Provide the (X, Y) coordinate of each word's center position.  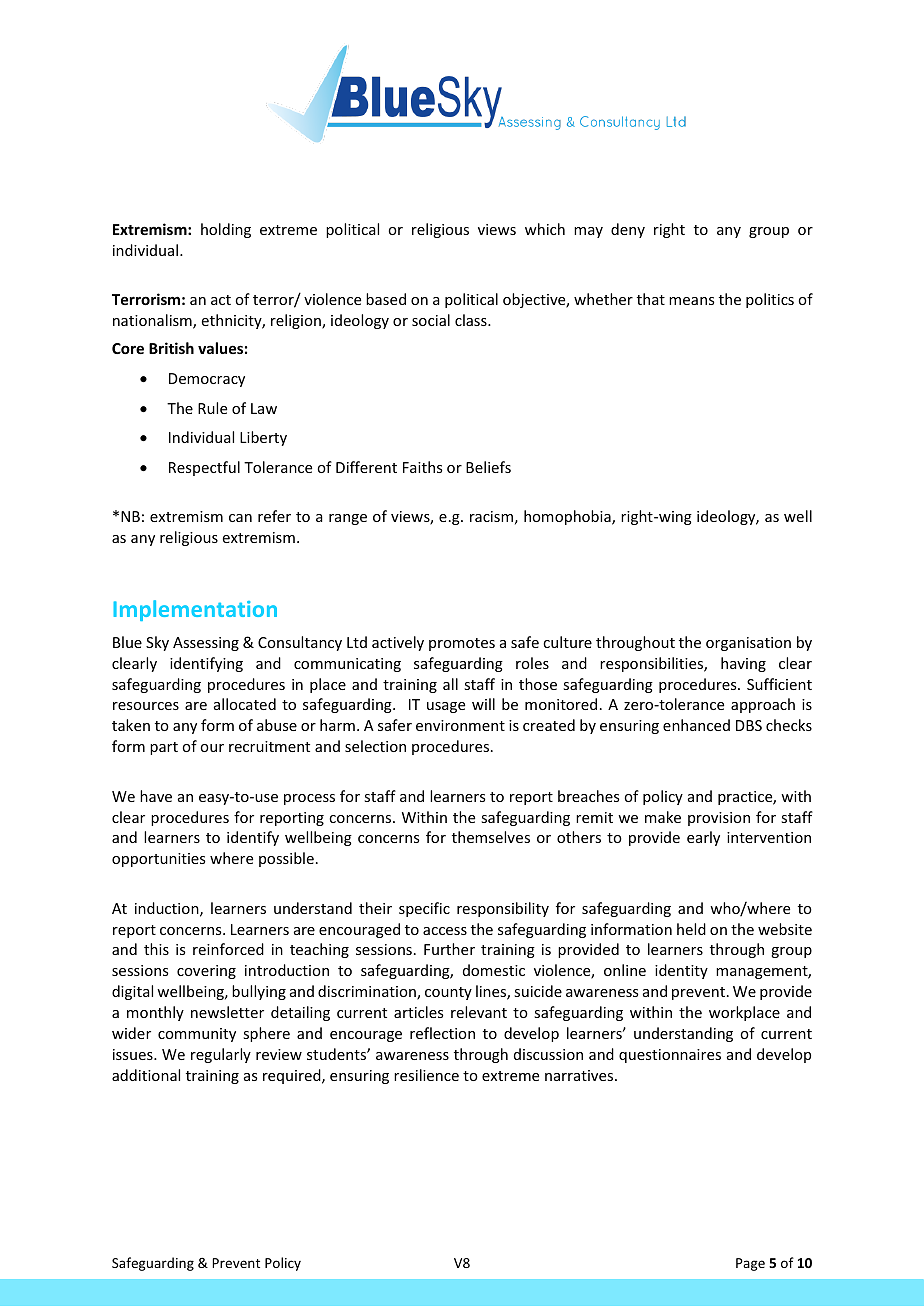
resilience (426, 1075)
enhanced (696, 725)
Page (750, 1264)
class (472, 320)
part (164, 748)
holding (226, 230)
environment (460, 725)
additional (146, 1075)
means (691, 301)
